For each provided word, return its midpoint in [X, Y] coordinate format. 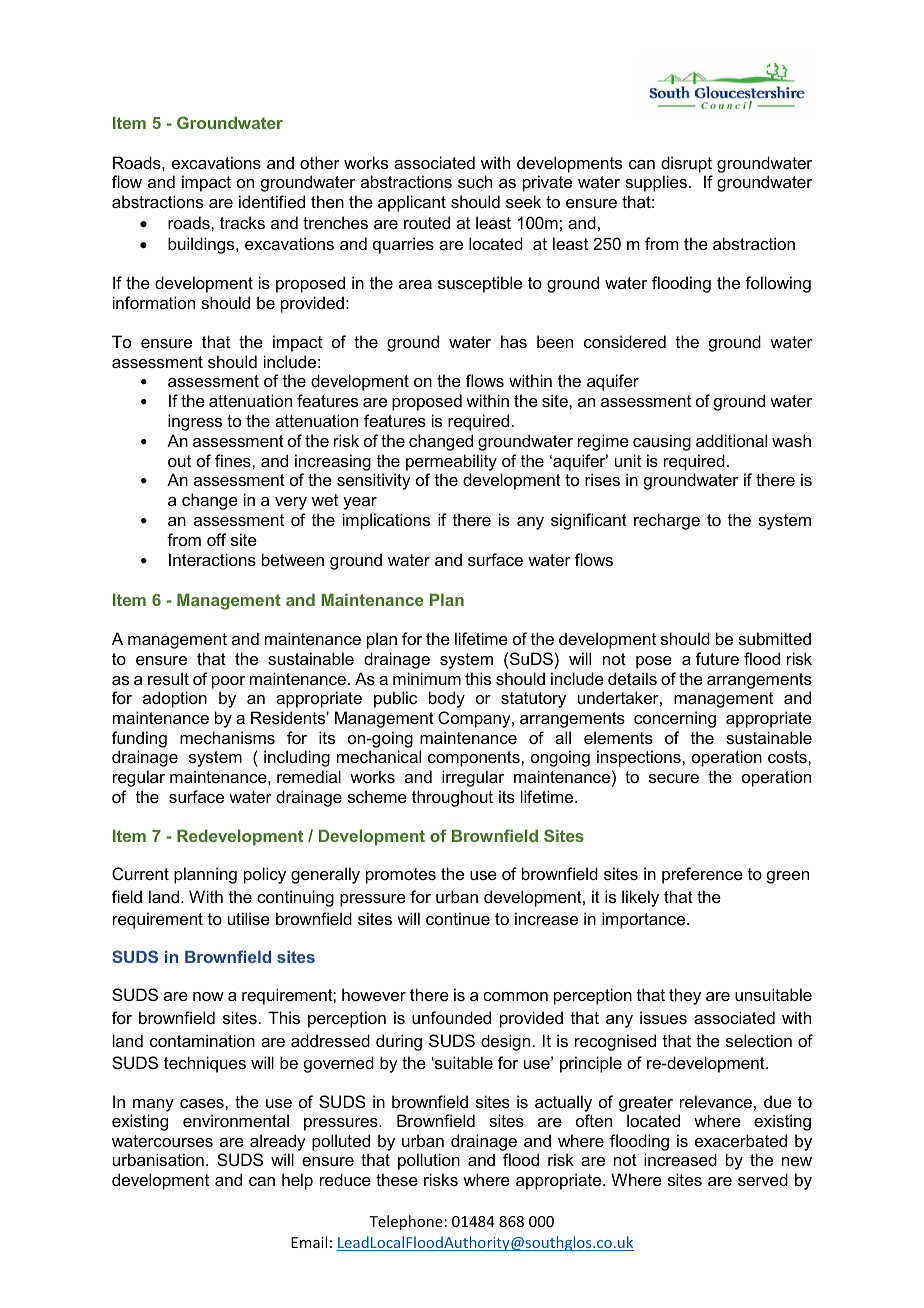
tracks [242, 222]
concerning [675, 719]
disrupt [686, 164]
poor [228, 682]
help [297, 1181]
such [475, 181]
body [447, 699]
